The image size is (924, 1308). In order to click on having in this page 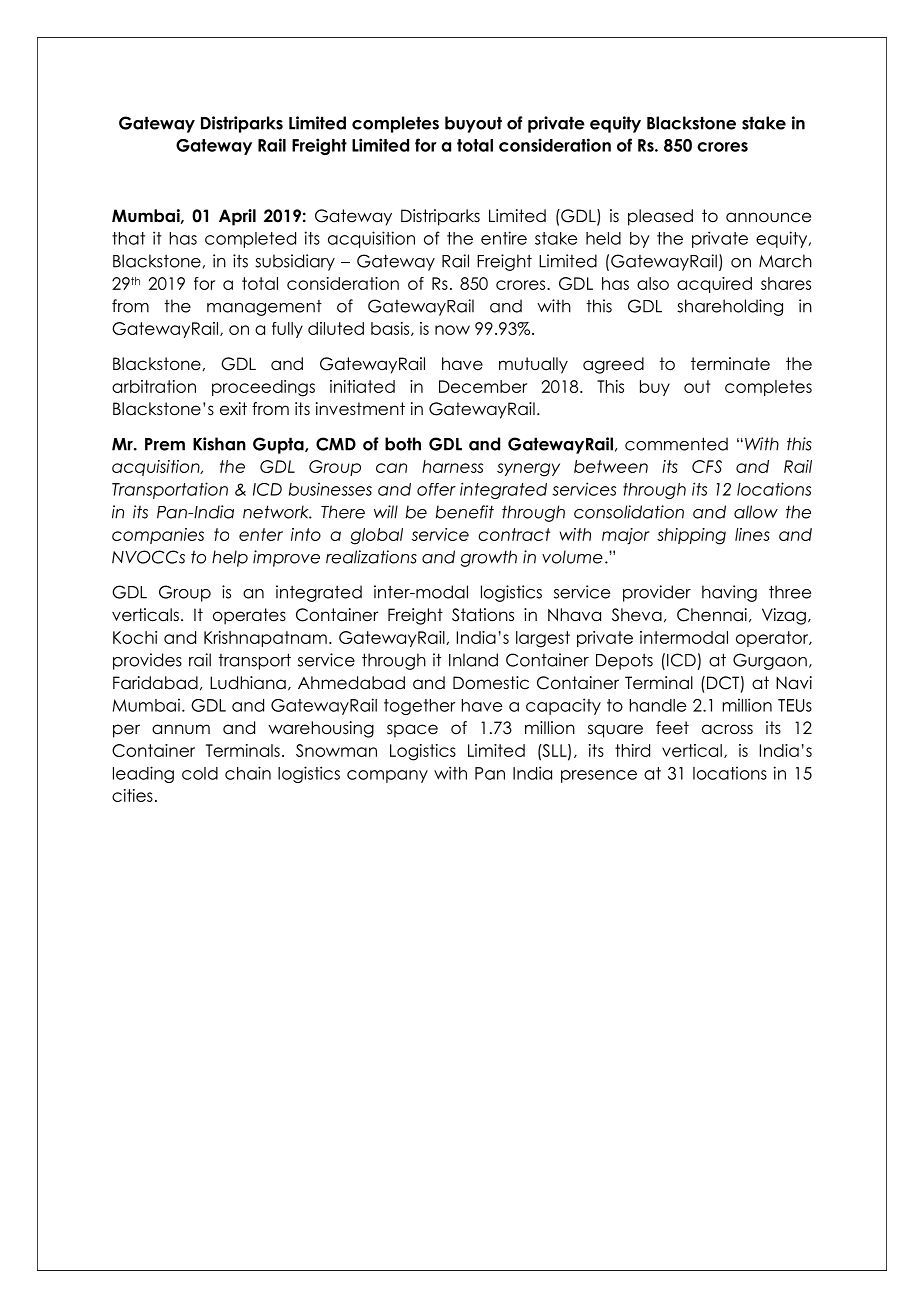, I will do `click(729, 593)`.
